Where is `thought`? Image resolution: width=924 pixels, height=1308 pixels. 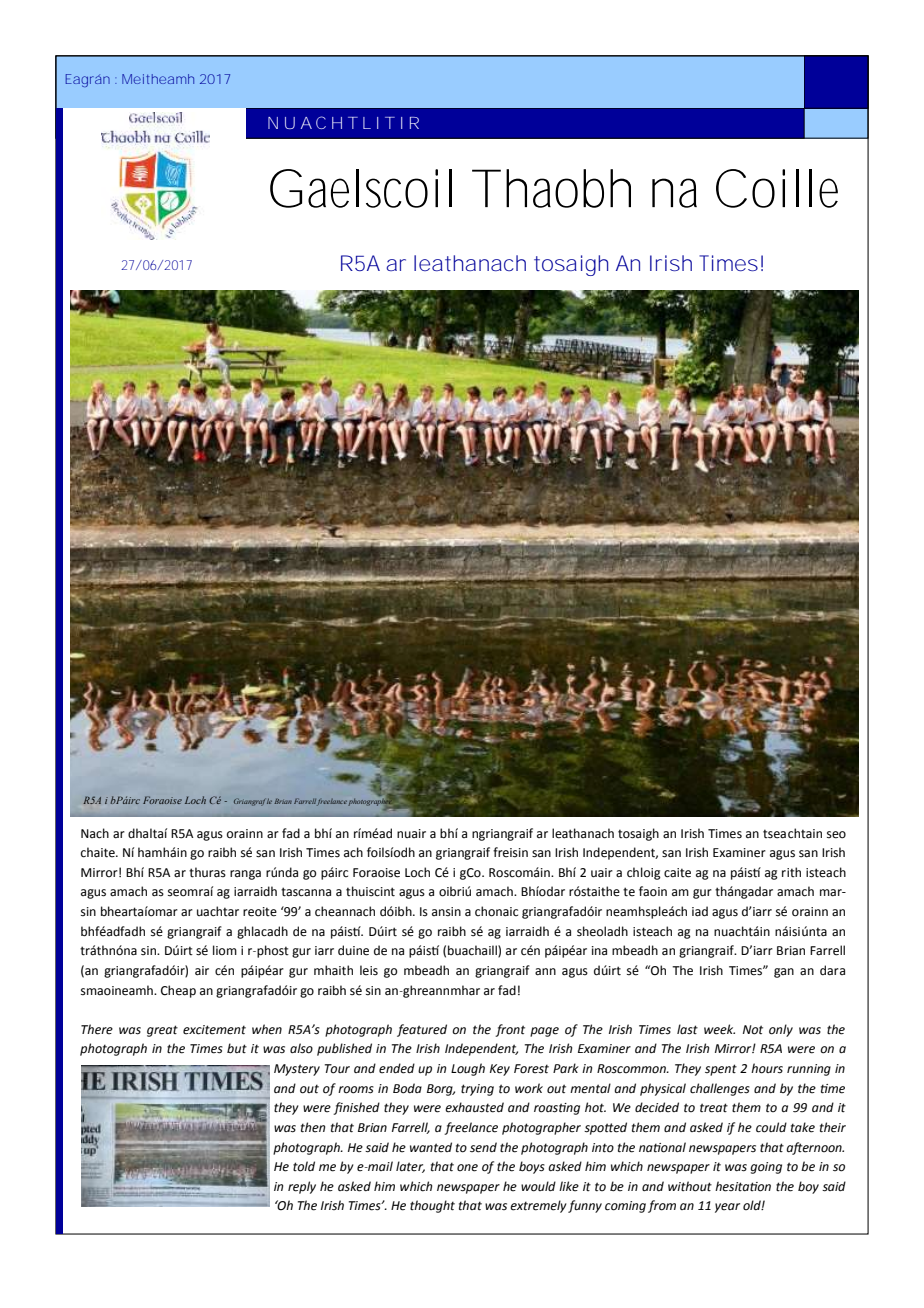 thought is located at coordinates (432, 1206).
